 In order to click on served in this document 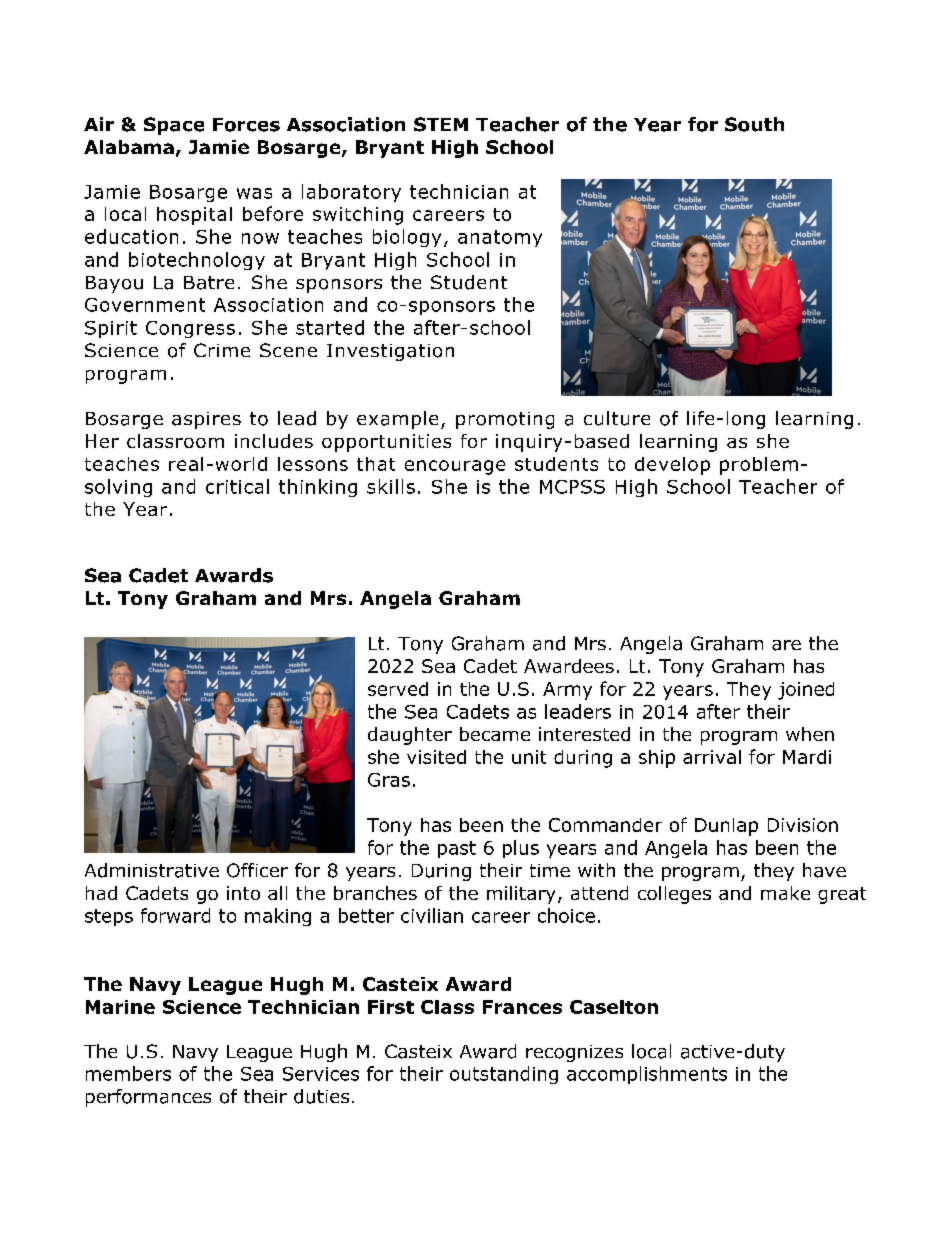, I will do `click(398, 689)`.
